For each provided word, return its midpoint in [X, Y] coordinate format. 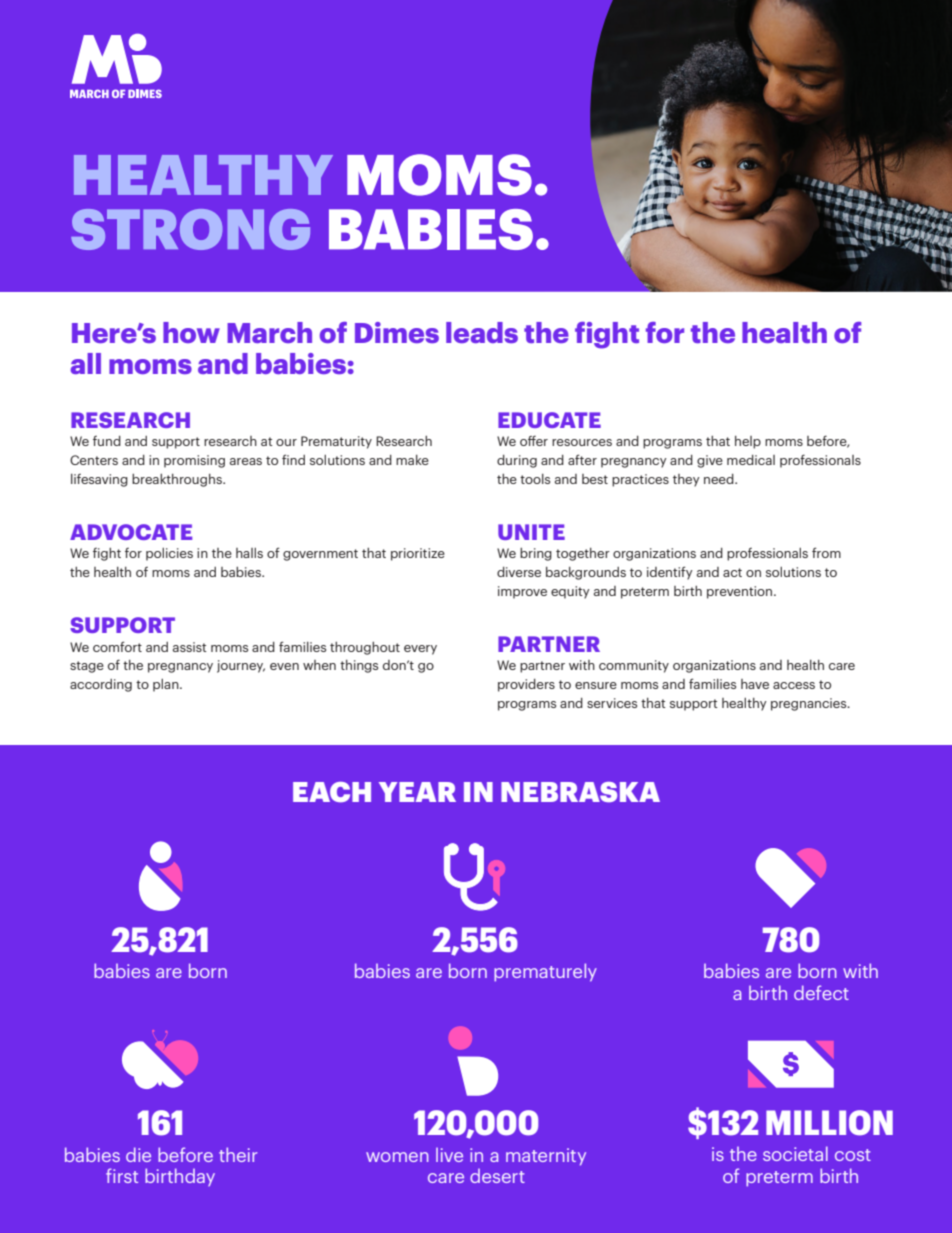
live [449, 1155]
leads [482, 332]
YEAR [417, 792]
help [748, 442]
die [138, 1154]
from [826, 552]
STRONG [190, 229]
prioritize [418, 554]
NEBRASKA [580, 792]
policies [169, 554]
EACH [332, 792]
